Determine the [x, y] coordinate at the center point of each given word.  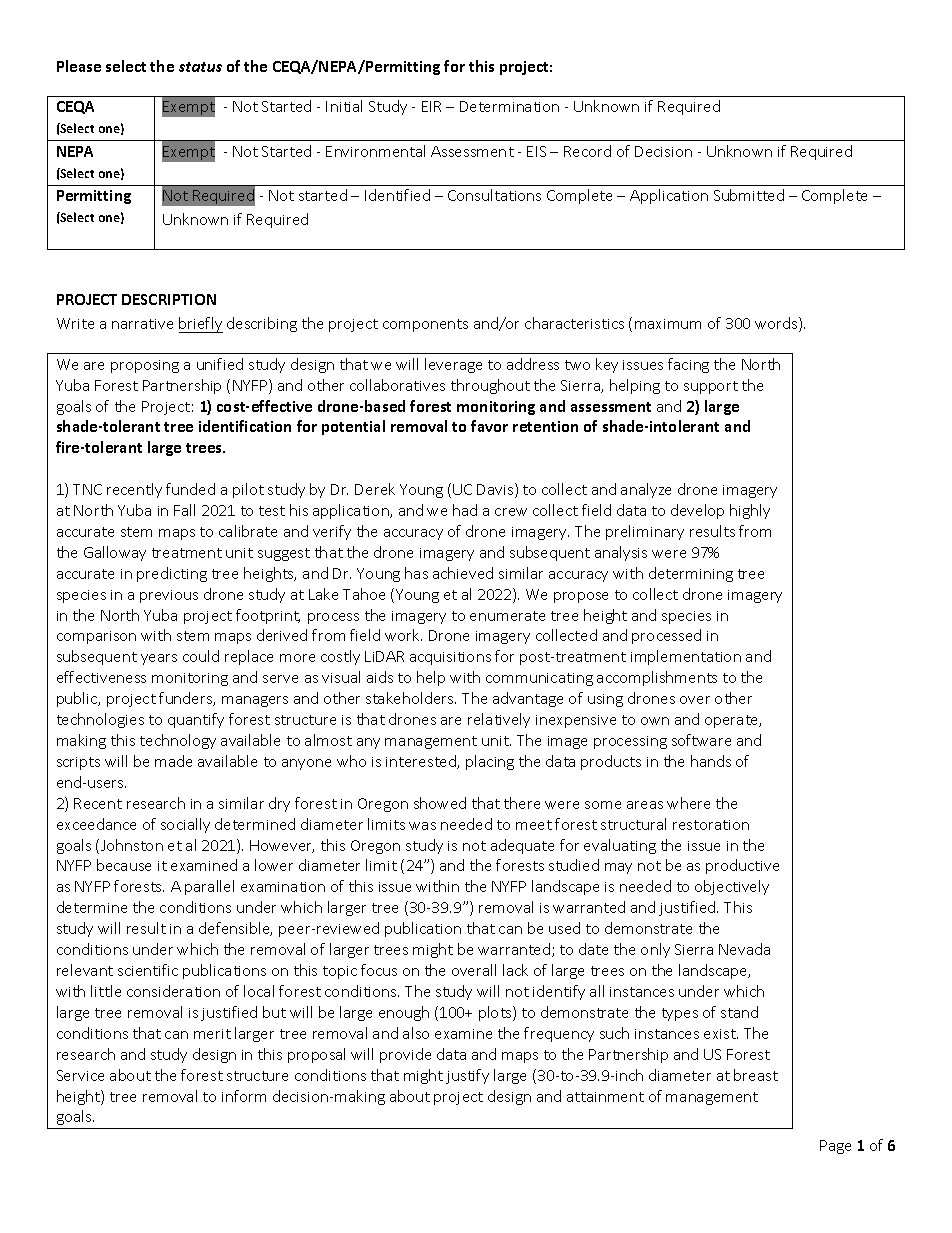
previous [169, 596]
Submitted [749, 195]
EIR [431, 106]
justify [467, 1076]
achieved [463, 573]
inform [244, 1096]
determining [691, 574]
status [200, 67]
